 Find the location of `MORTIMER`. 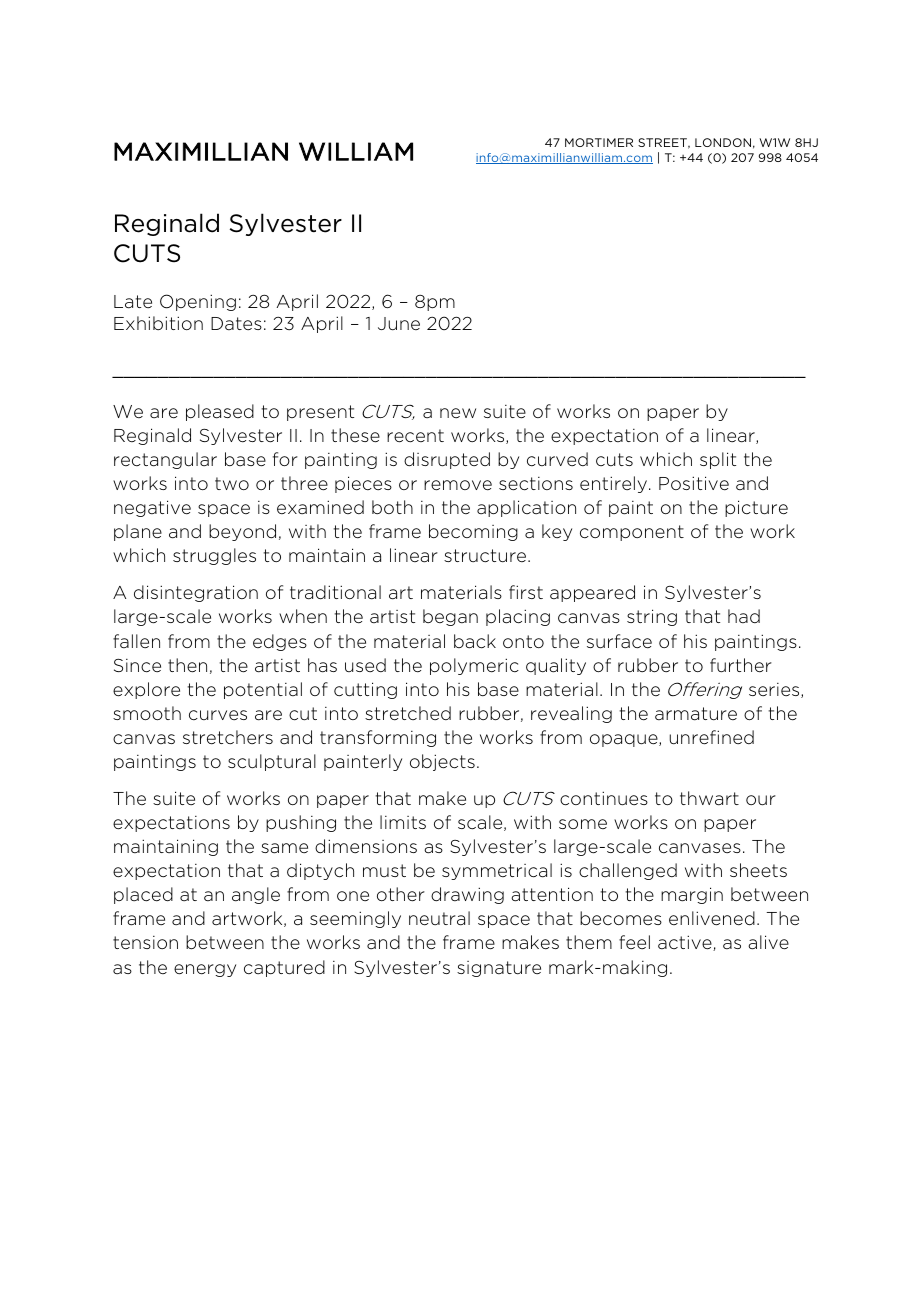

MORTIMER is located at coordinates (599, 142).
